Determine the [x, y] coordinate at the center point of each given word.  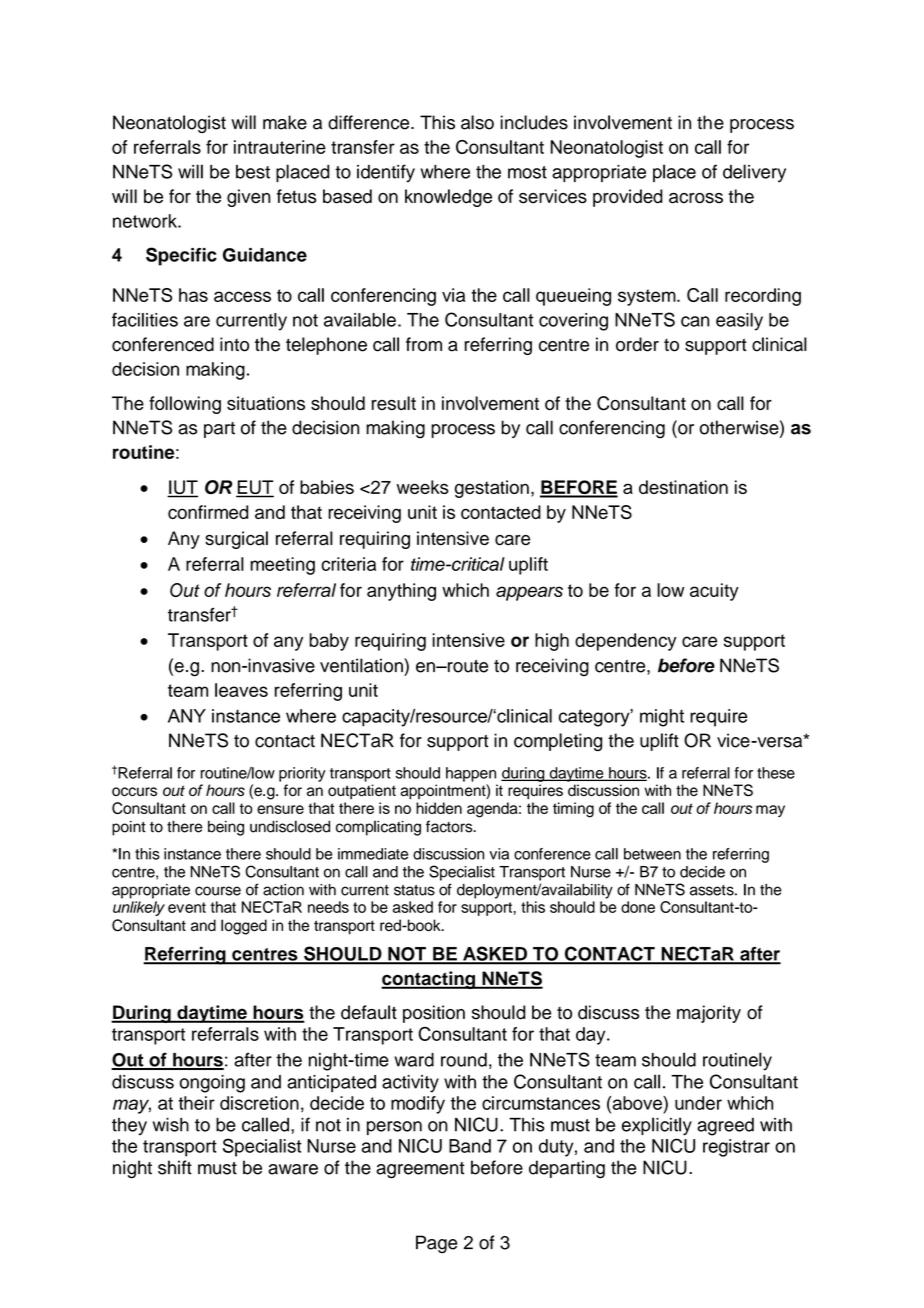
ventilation [362, 665]
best [253, 172]
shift [175, 1167]
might [662, 718]
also [477, 122]
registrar [736, 1148]
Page [436, 1244]
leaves [241, 690]
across [696, 198]
